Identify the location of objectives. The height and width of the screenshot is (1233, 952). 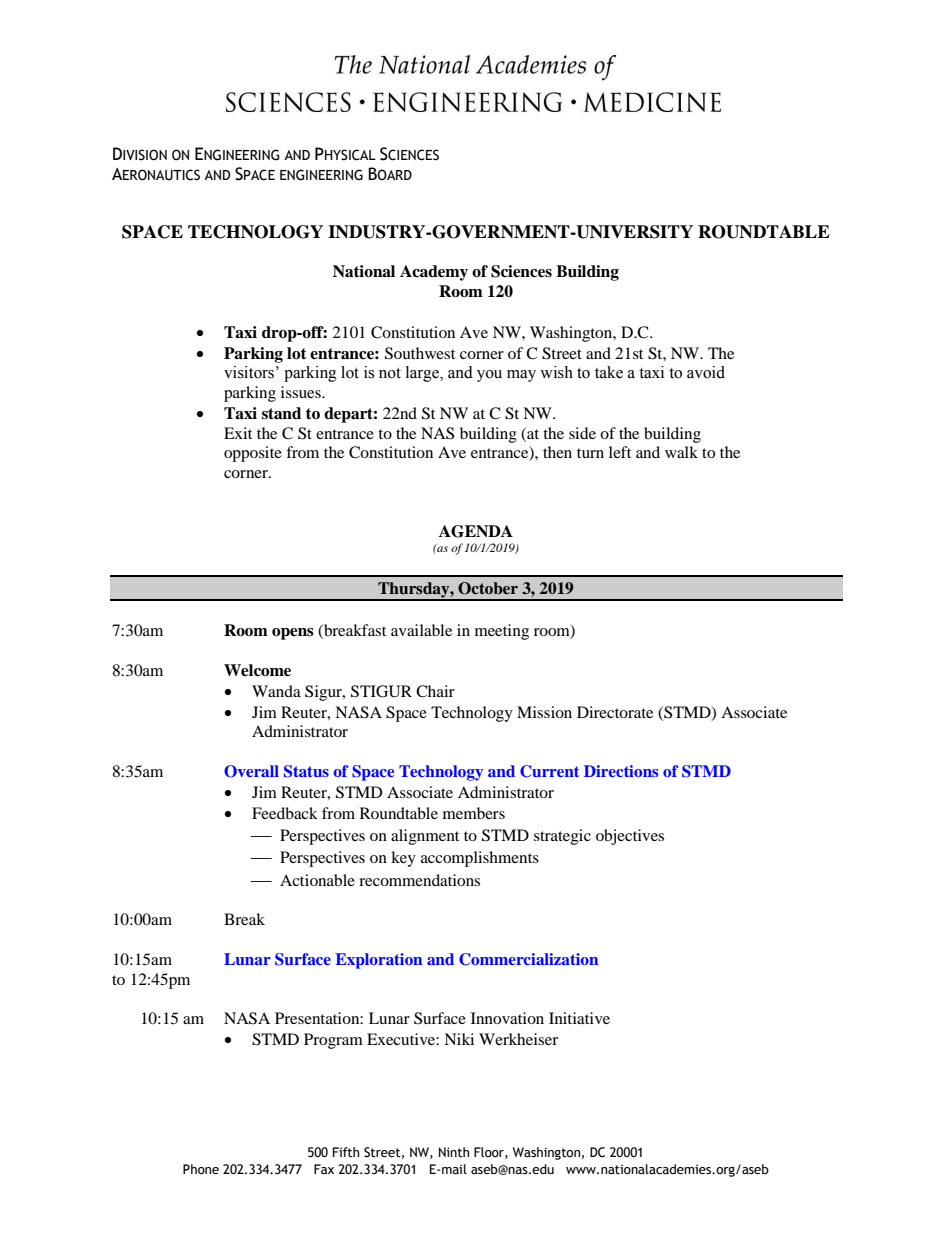
(630, 837).
